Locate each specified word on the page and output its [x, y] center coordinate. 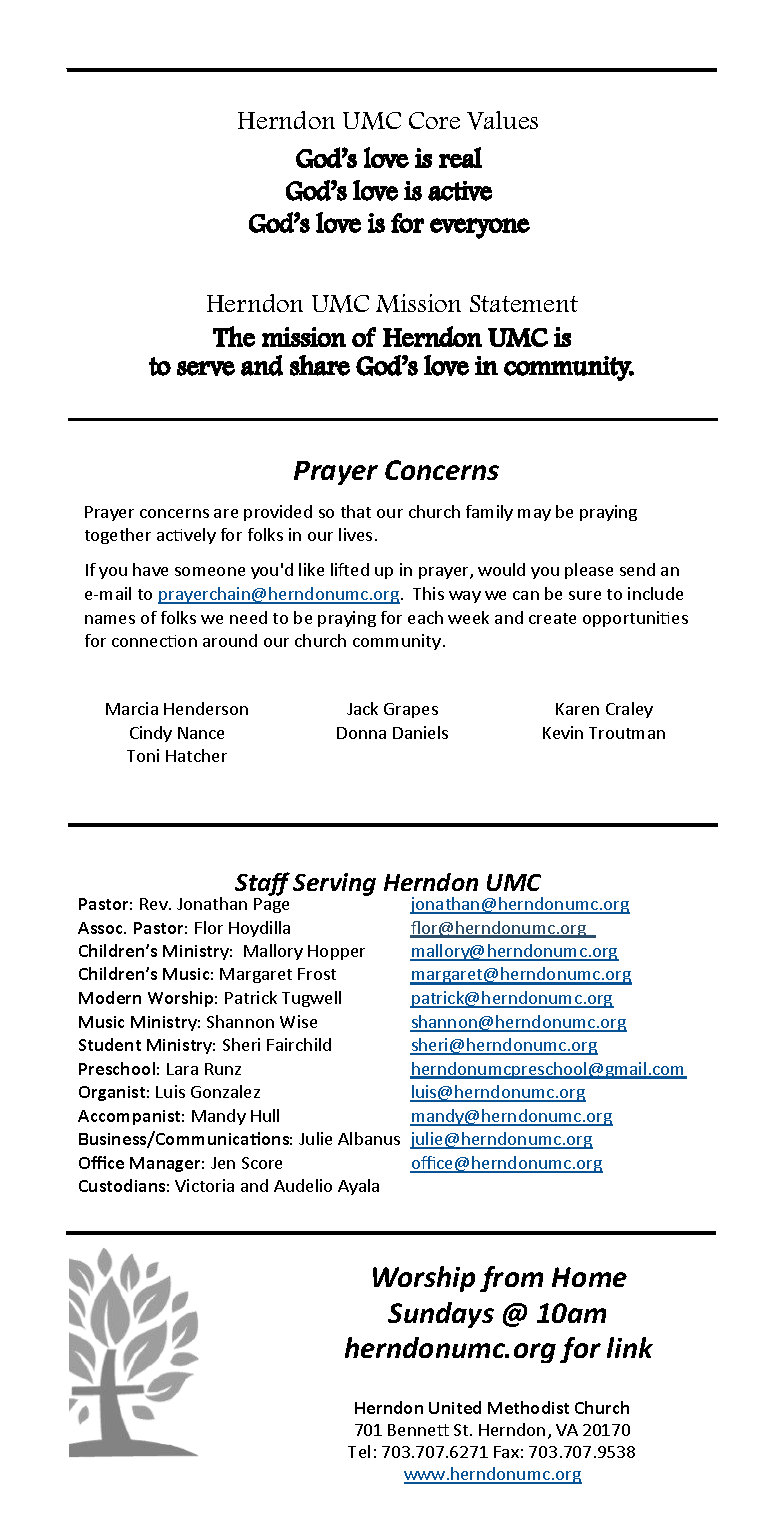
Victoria [204, 1185]
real [460, 157]
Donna [361, 733]
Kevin [563, 732]
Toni [143, 755]
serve [206, 368]
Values [502, 120]
